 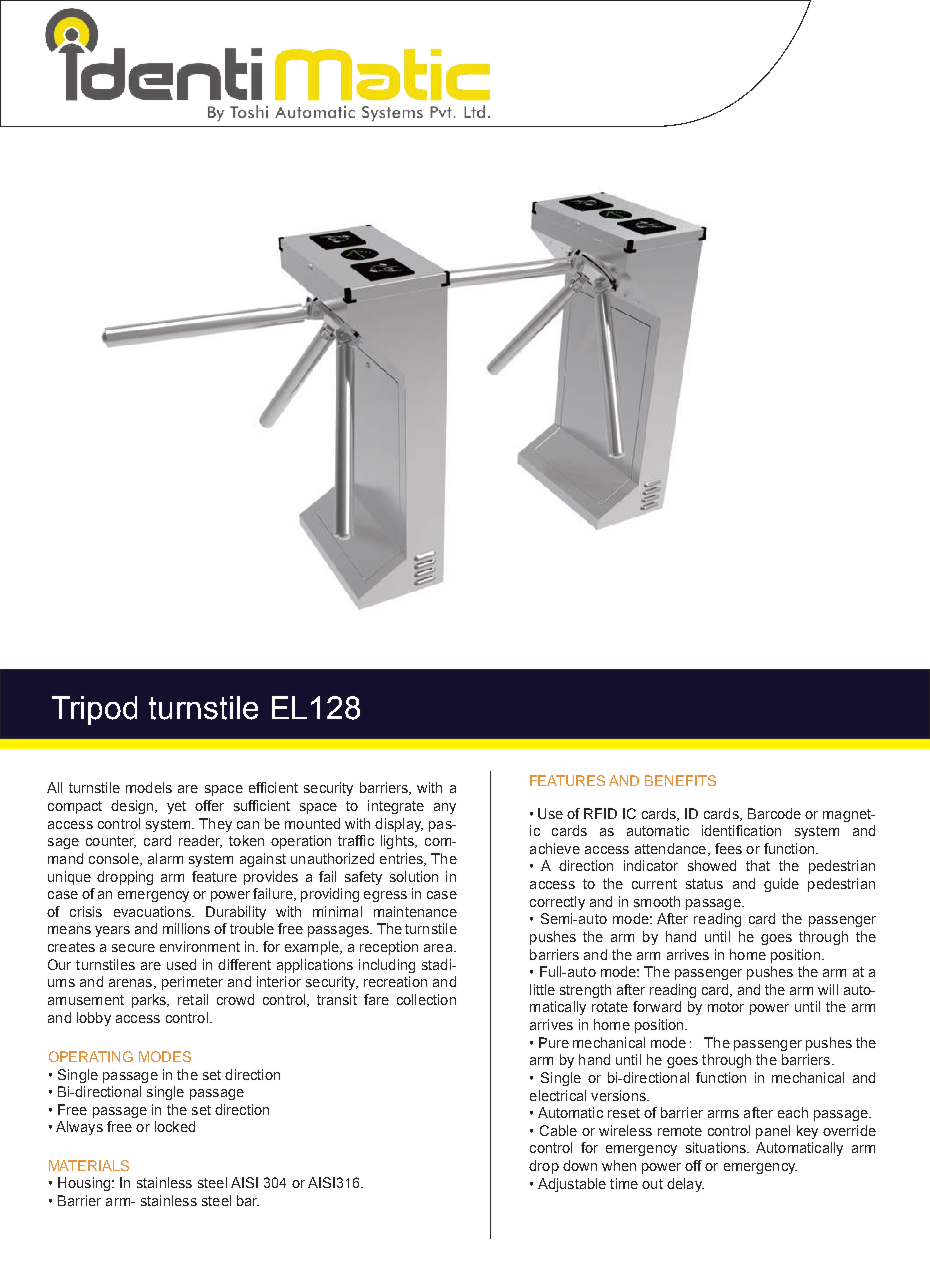 What do you see at coordinates (133, 807) in the document?
I see `design` at bounding box center [133, 807].
